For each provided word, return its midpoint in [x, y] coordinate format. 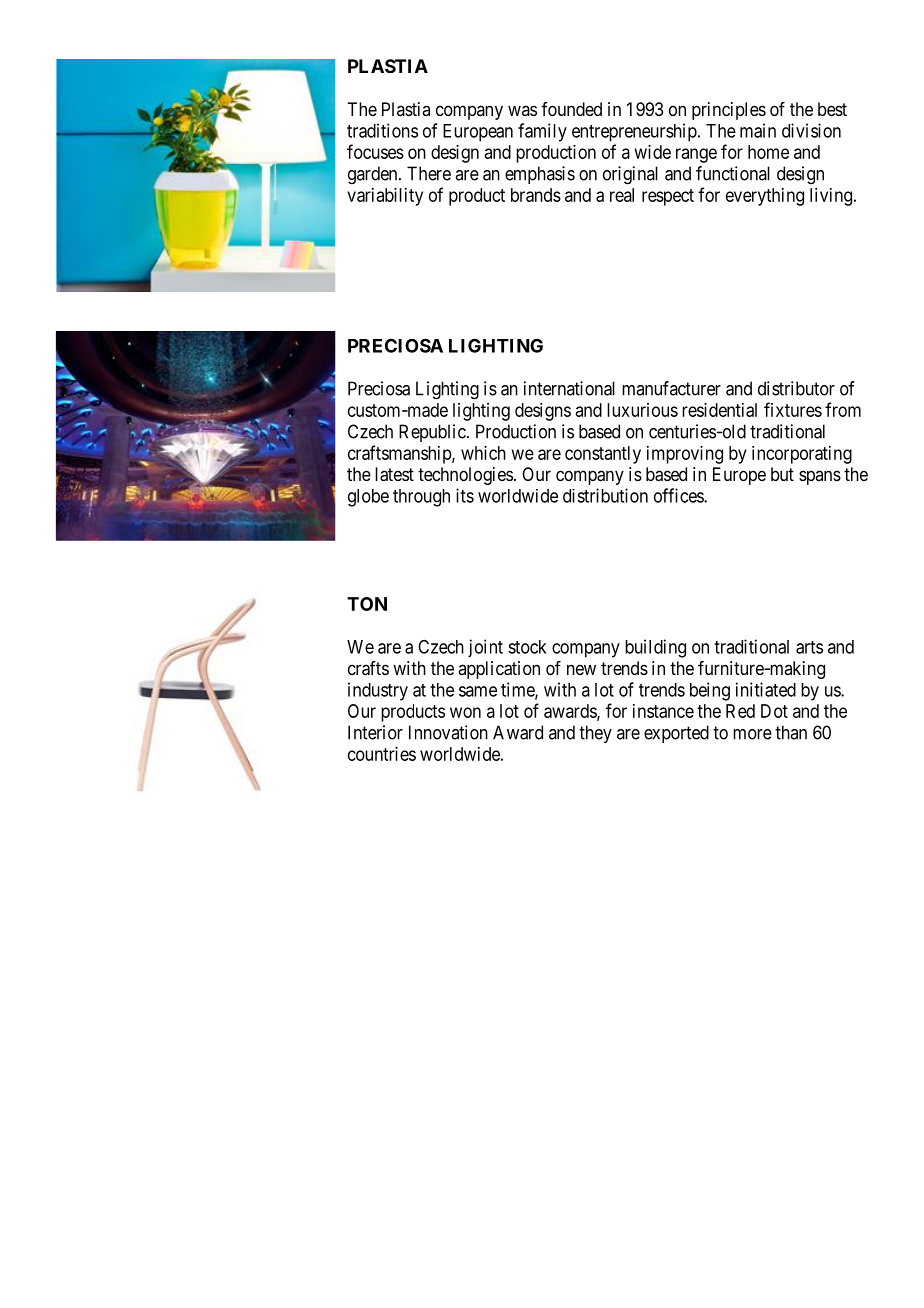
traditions [382, 130]
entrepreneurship [634, 132]
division [811, 130]
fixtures [793, 409]
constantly [603, 455]
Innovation [448, 732]
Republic [432, 433]
